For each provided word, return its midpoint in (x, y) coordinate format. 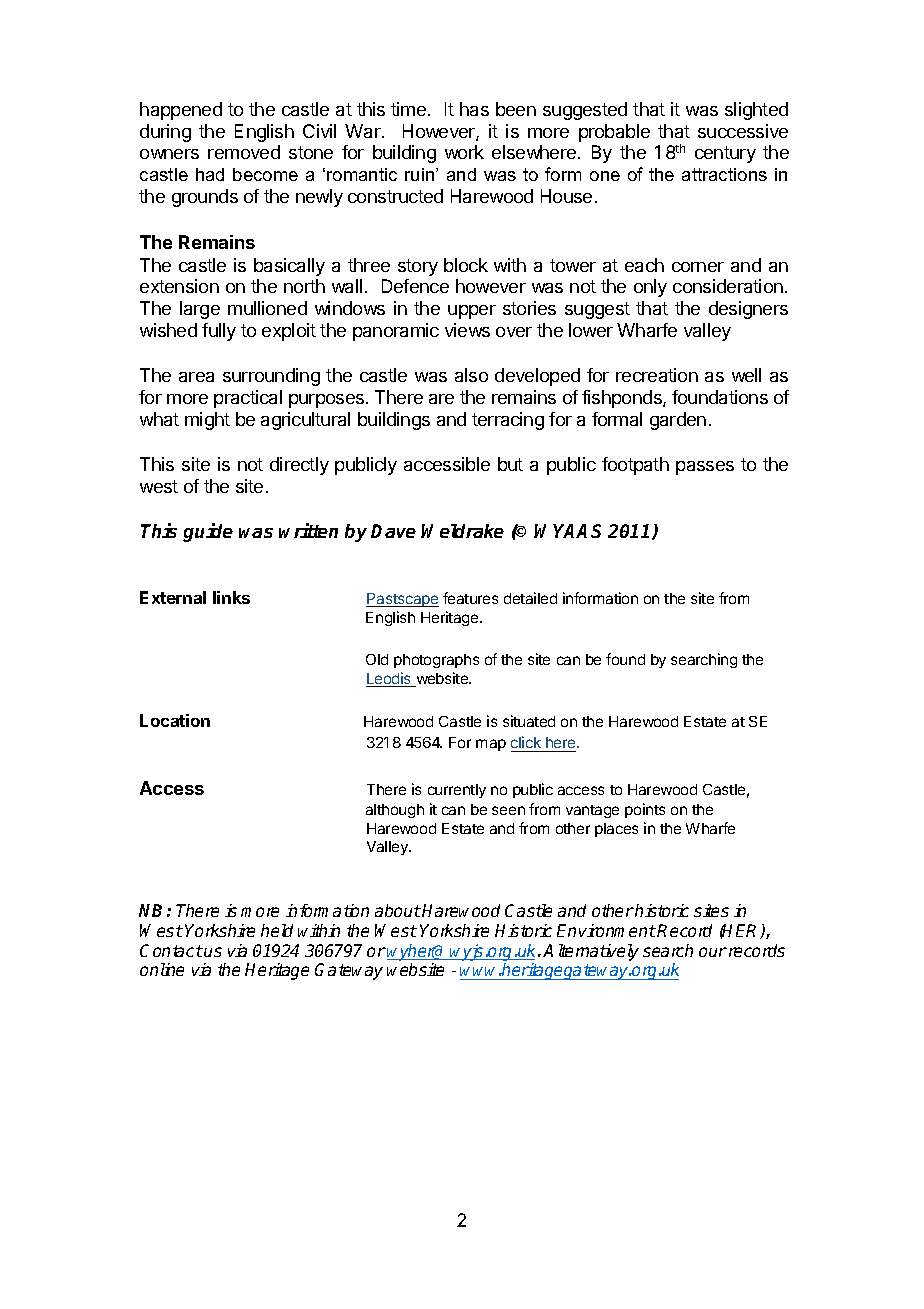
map (491, 745)
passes (705, 468)
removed (244, 152)
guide (208, 532)
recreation (657, 375)
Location (175, 720)
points (645, 810)
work (464, 152)
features (470, 598)
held (277, 930)
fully (219, 332)
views (467, 330)
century (725, 154)
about (398, 910)
